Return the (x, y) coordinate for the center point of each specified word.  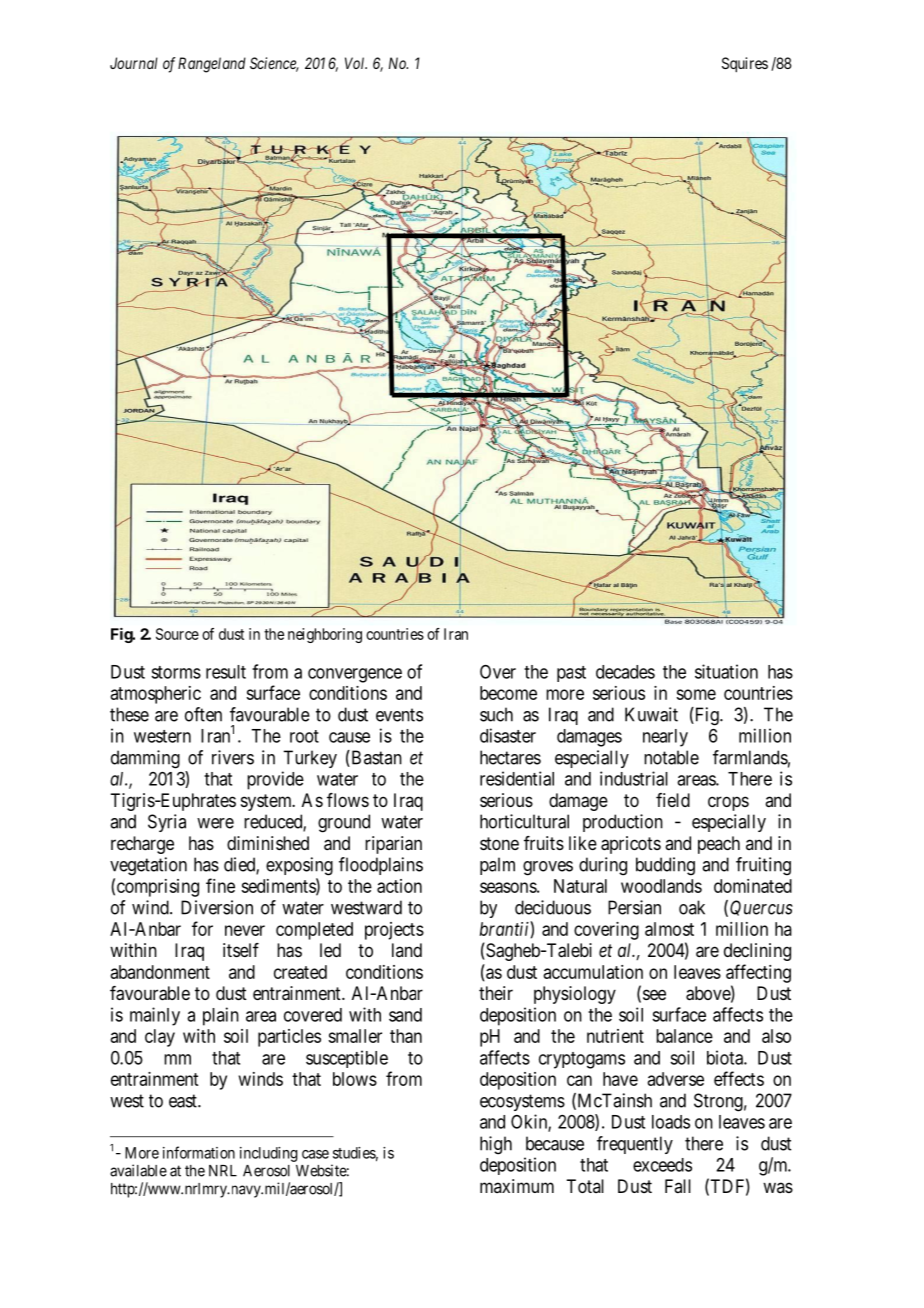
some (696, 694)
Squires (745, 64)
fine (220, 885)
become (508, 693)
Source (177, 634)
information (199, 1152)
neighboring (325, 635)
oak (692, 907)
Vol (356, 63)
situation (726, 671)
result (226, 672)
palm (497, 866)
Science (274, 64)
